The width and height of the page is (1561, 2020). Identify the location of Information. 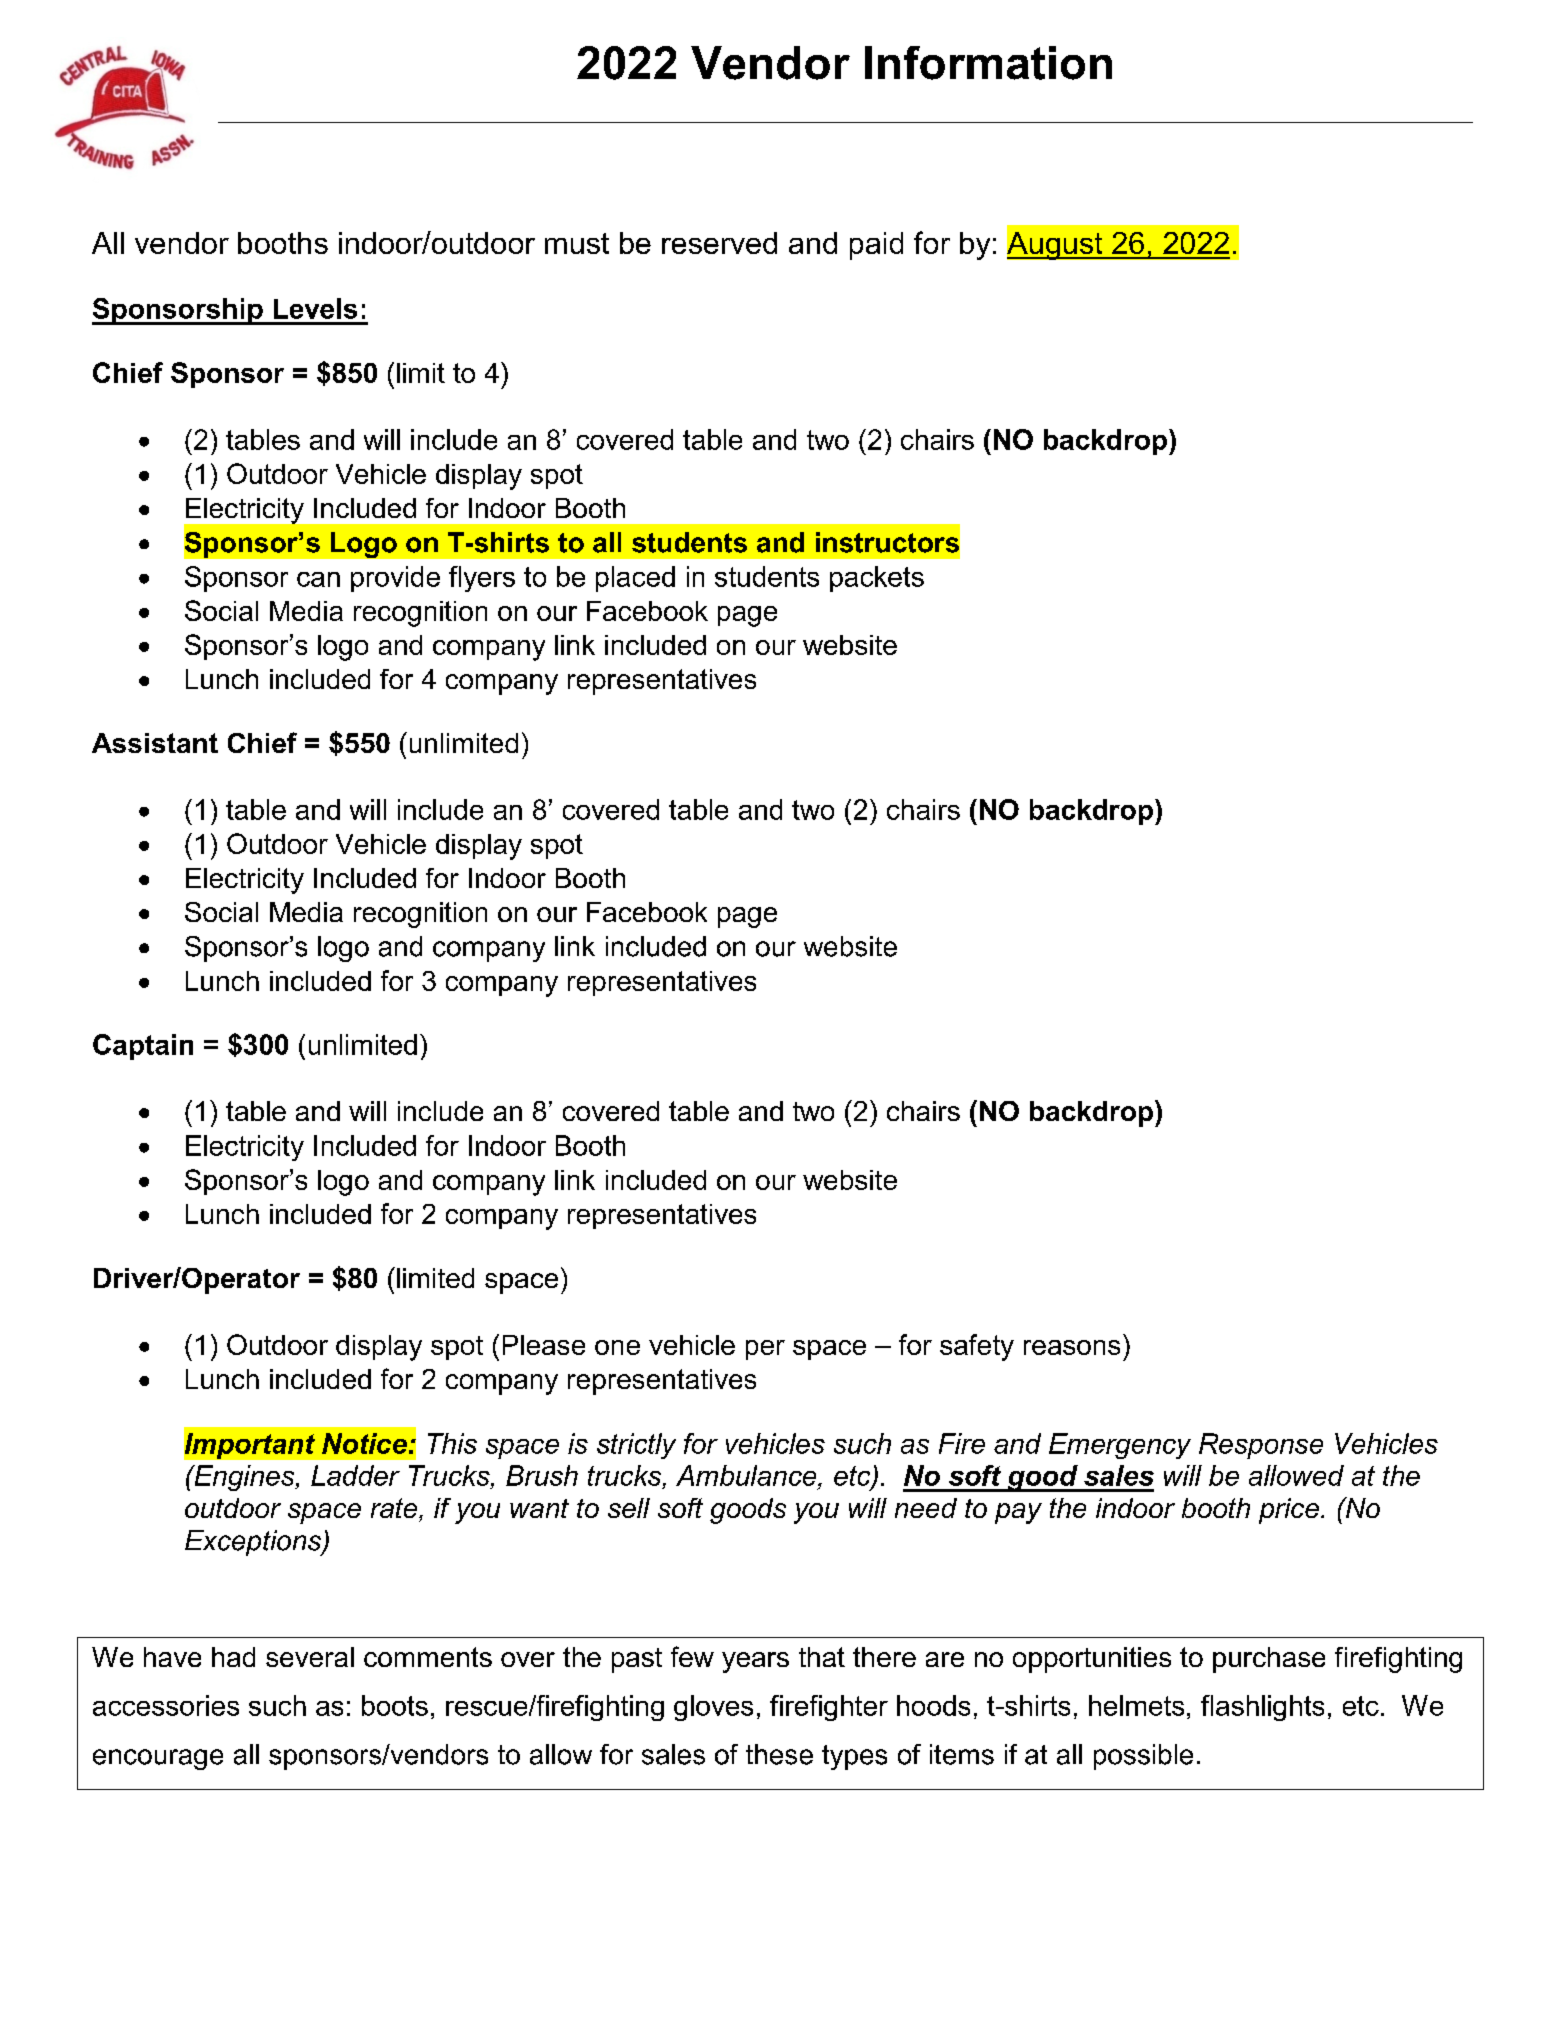
(988, 63).
